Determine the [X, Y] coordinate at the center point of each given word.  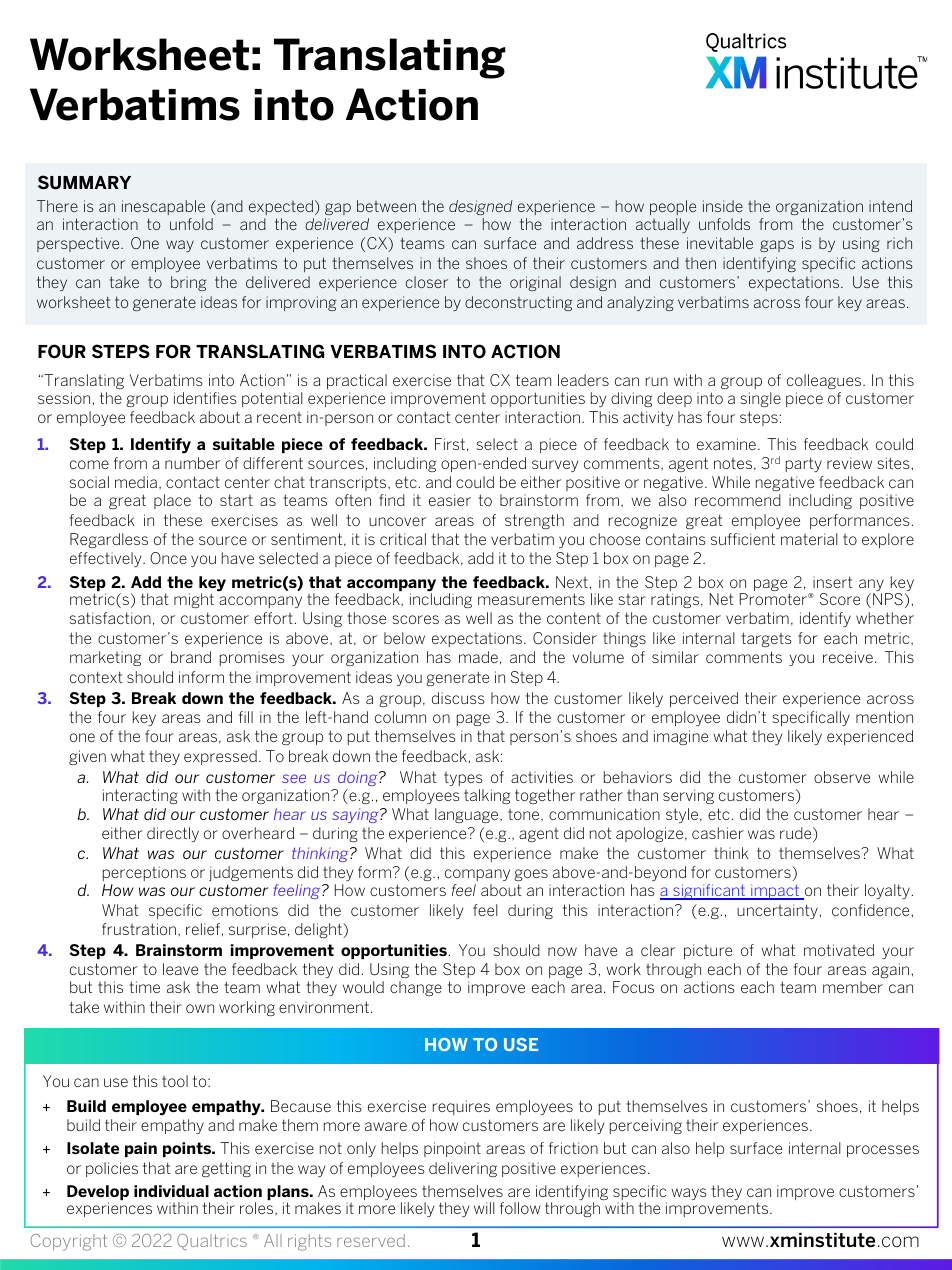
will [484, 1208]
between [386, 206]
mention [884, 717]
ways [689, 1194]
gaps [777, 246]
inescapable [163, 209]
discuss [458, 698]
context [96, 677]
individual [171, 1191]
